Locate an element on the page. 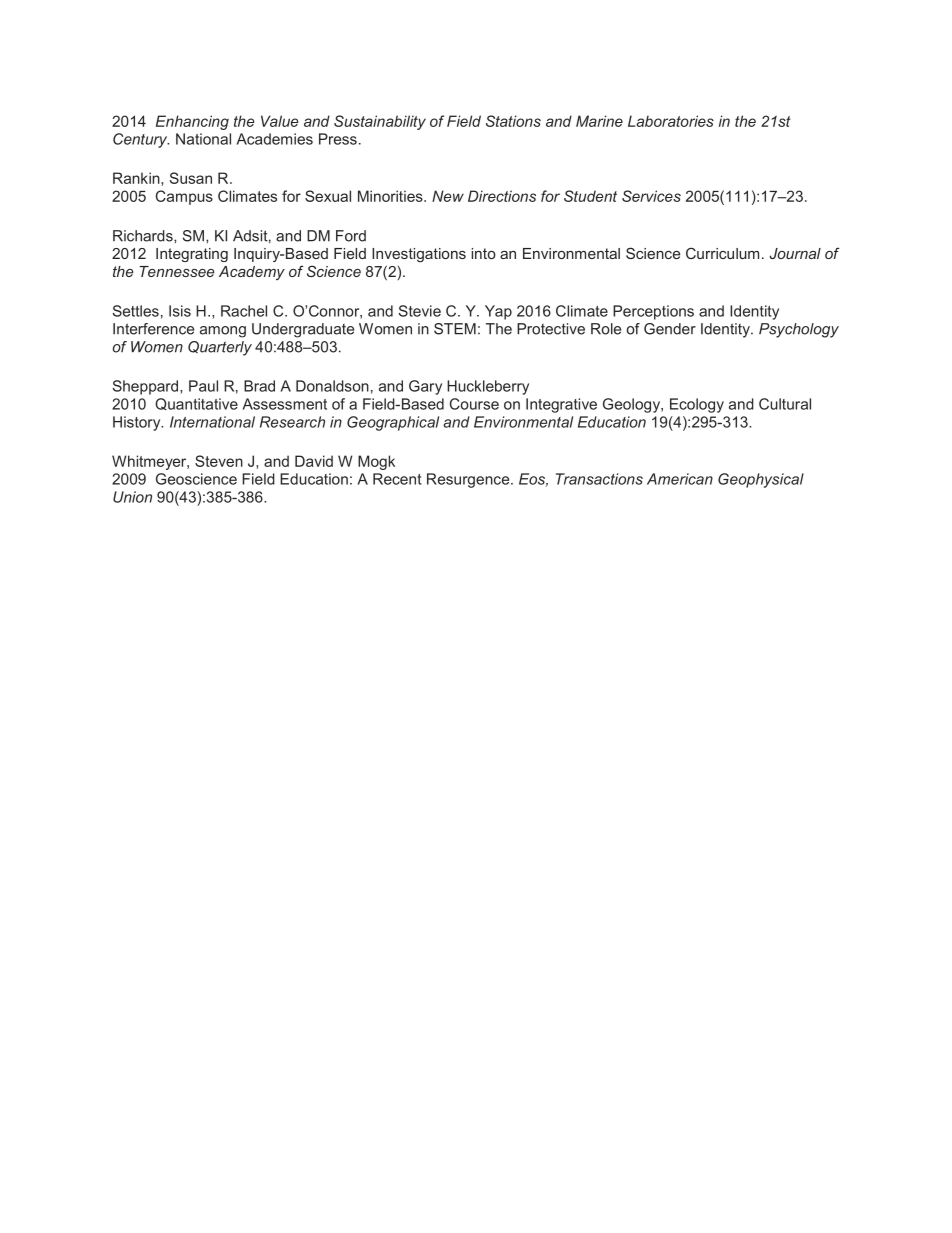 The width and height of the image is (952, 1233). Laboratories is located at coordinates (671, 121).
